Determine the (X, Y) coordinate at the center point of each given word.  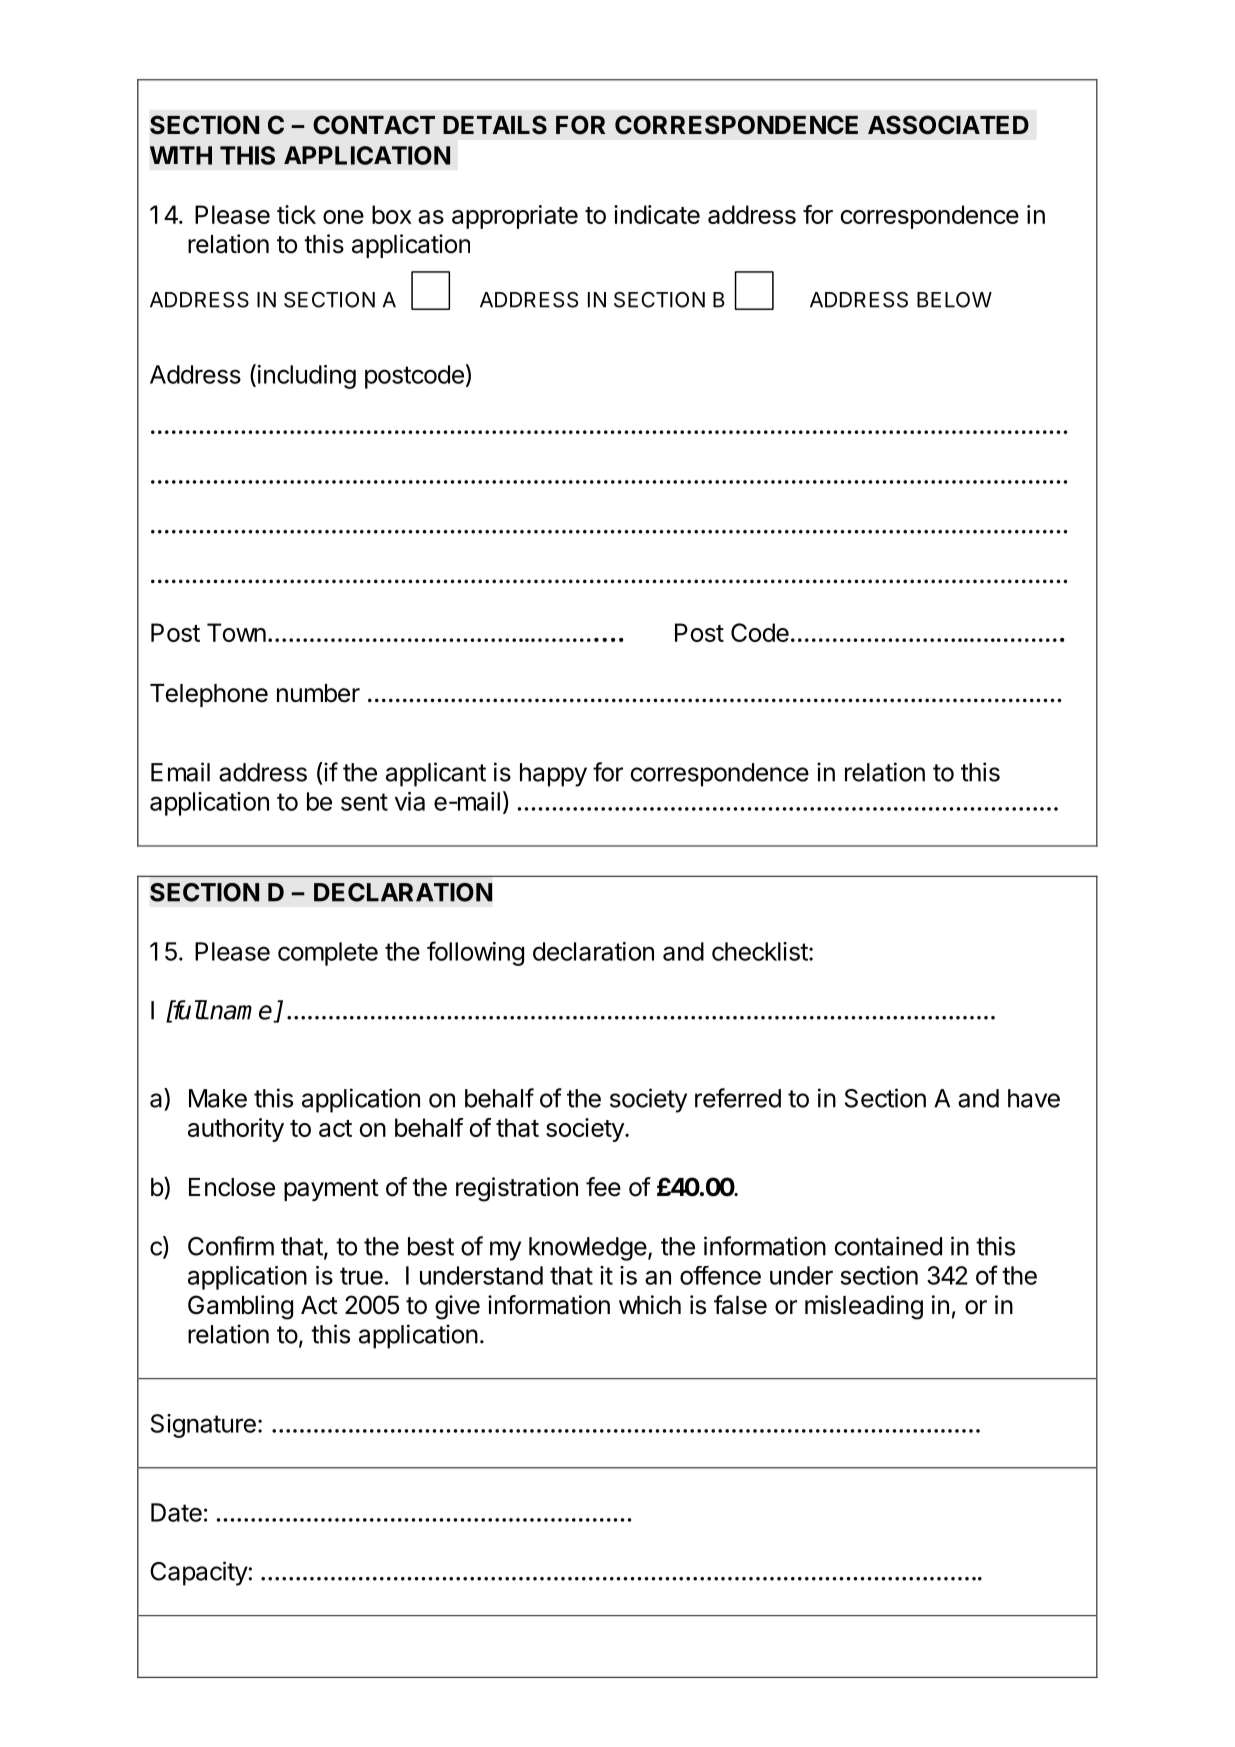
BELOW (954, 300)
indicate (657, 214)
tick (296, 214)
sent (364, 802)
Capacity (199, 1573)
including (307, 377)
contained (888, 1246)
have (1034, 1098)
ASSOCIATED (948, 125)
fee (603, 1187)
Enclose (232, 1187)
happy (553, 775)
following (475, 953)
